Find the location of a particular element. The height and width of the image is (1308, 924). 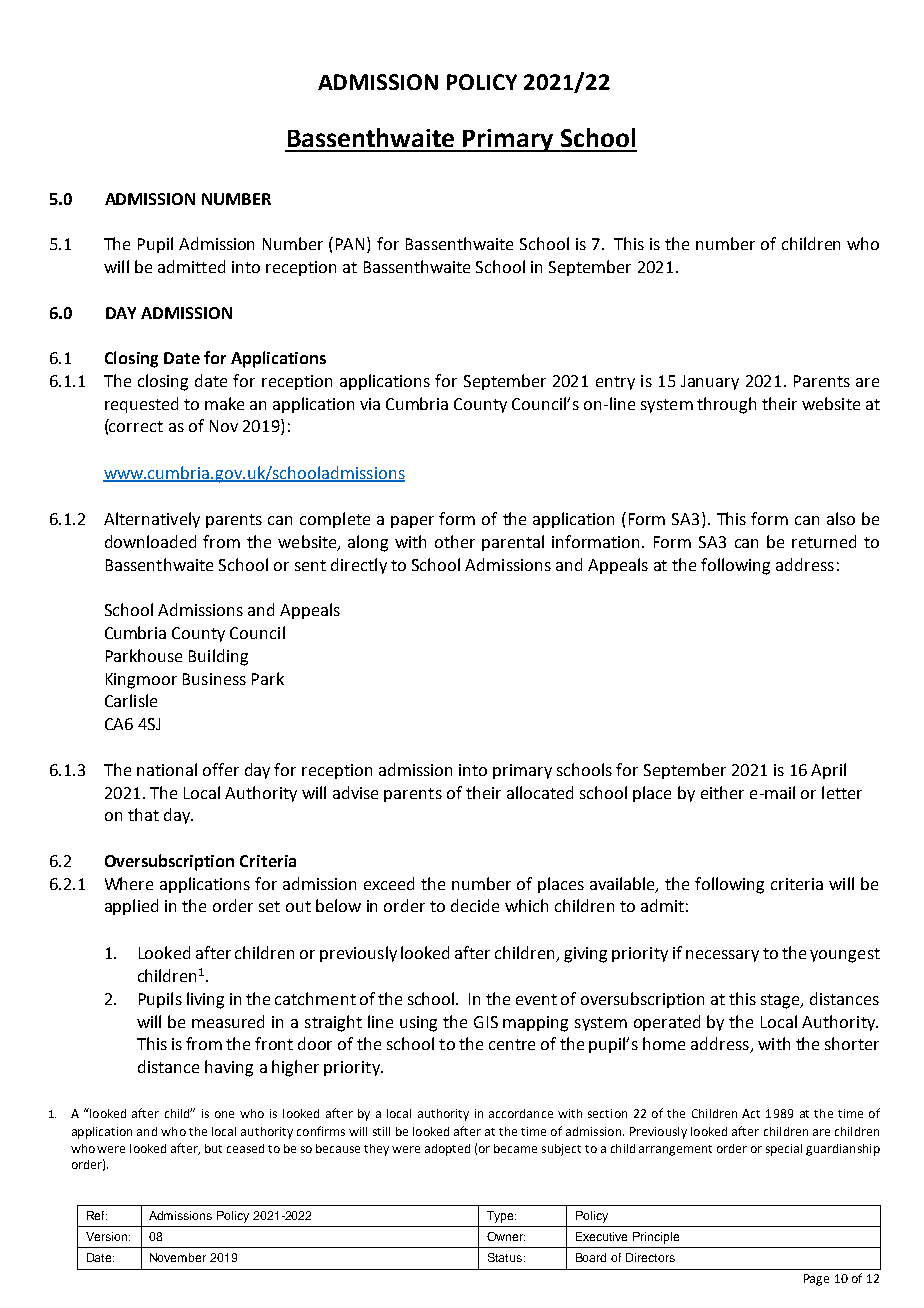

Status is located at coordinates (506, 1257).
